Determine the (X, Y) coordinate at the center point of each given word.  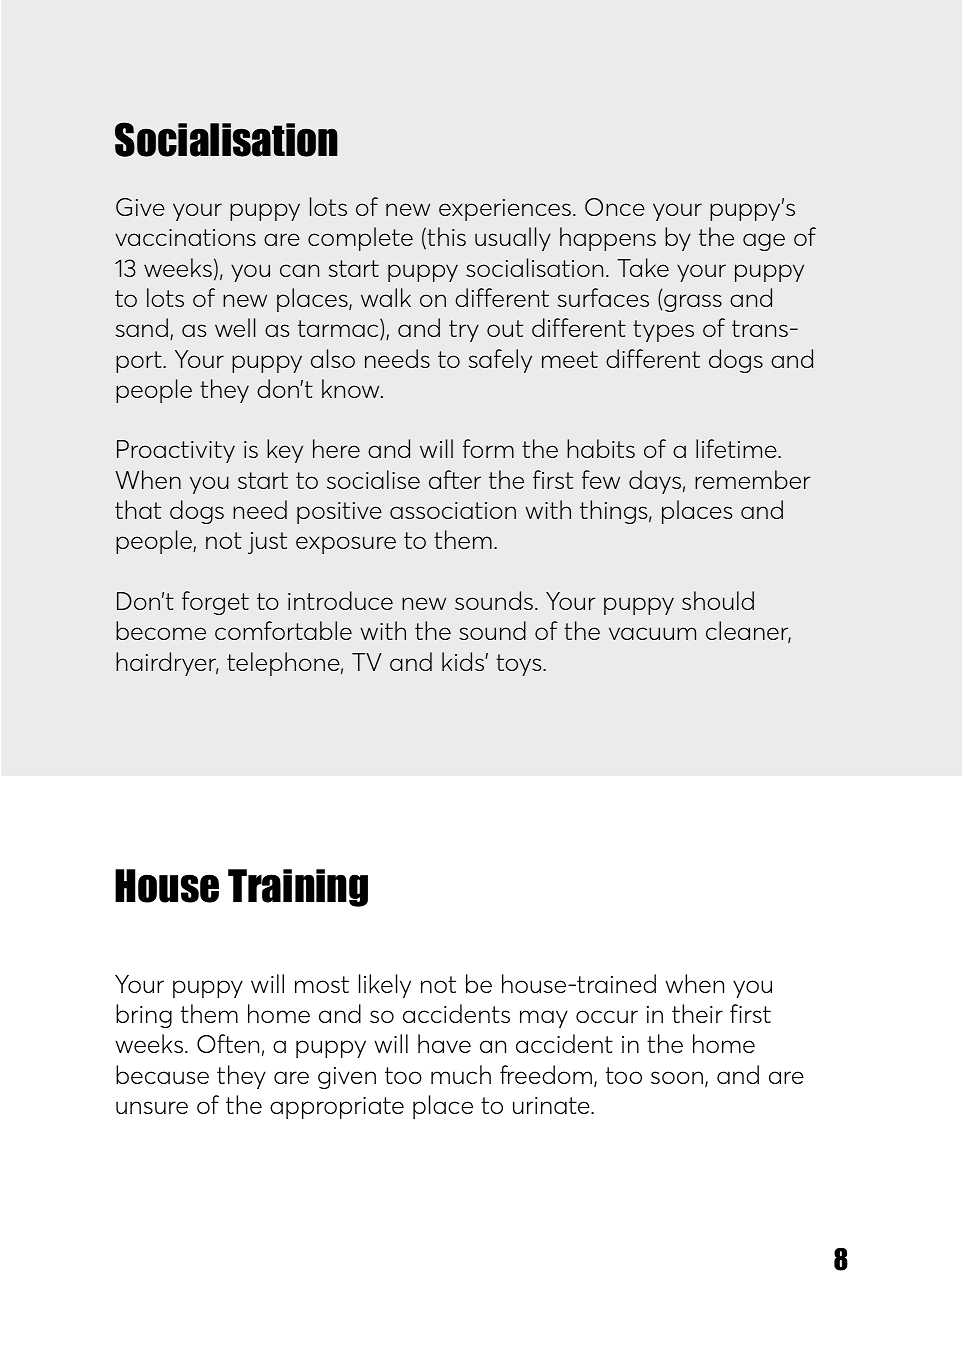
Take (643, 267)
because (162, 1074)
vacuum (652, 633)
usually (513, 239)
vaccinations (185, 237)
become (161, 630)
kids (464, 661)
